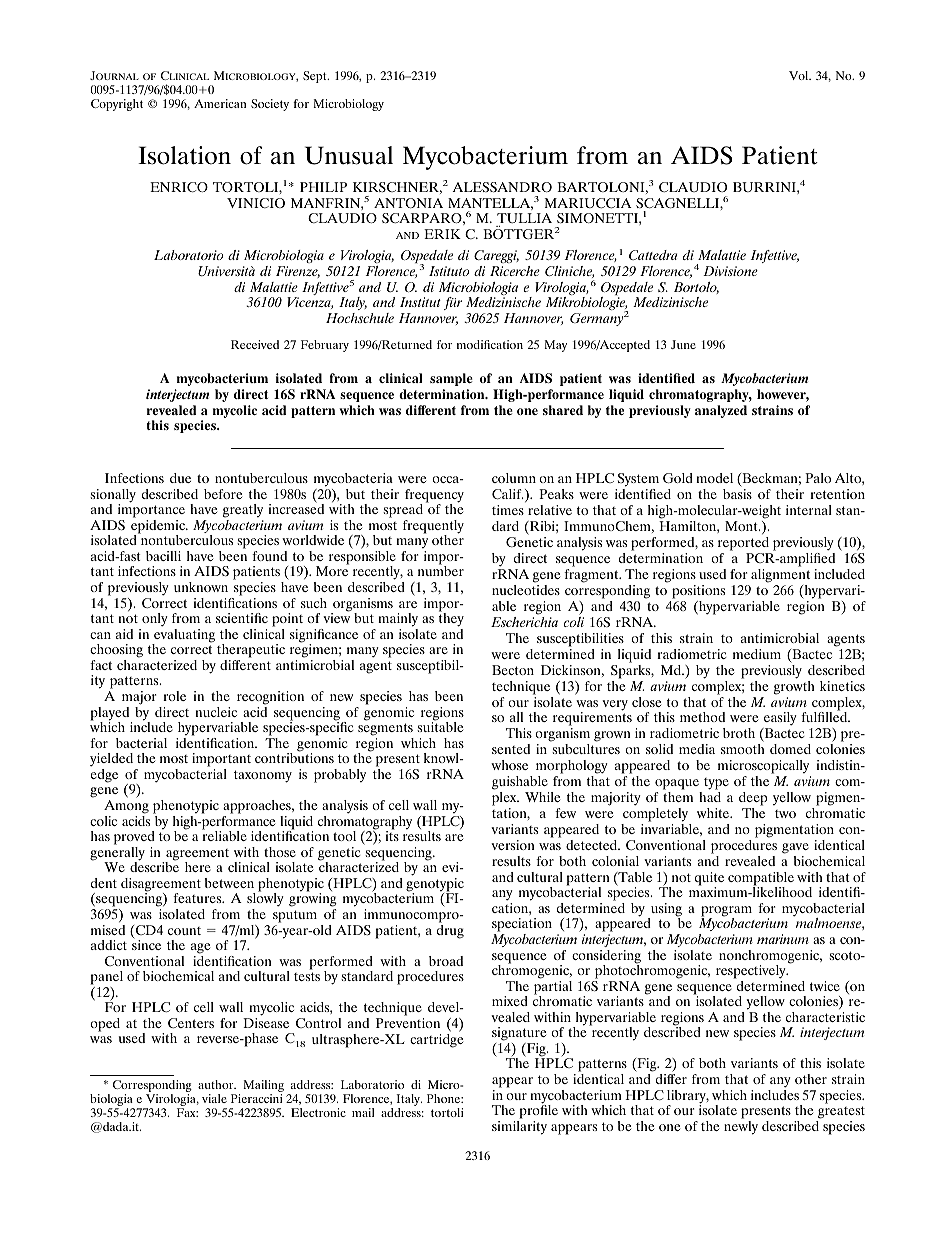 The image size is (952, 1233). Describe the element at coordinates (502, 187) in the screenshot. I see `ALESSANDRO` at that location.
